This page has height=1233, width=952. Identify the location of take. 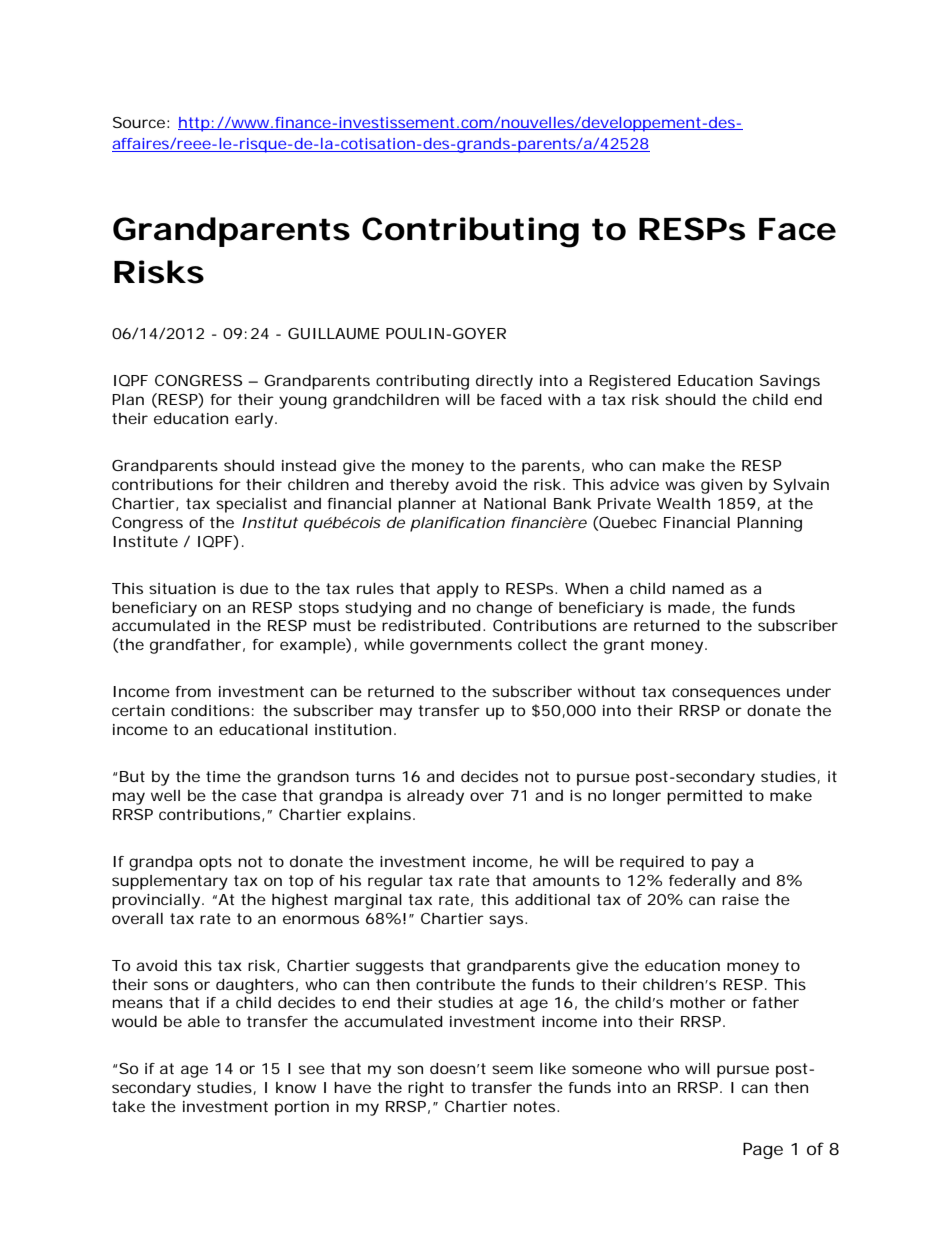
(128, 1106).
